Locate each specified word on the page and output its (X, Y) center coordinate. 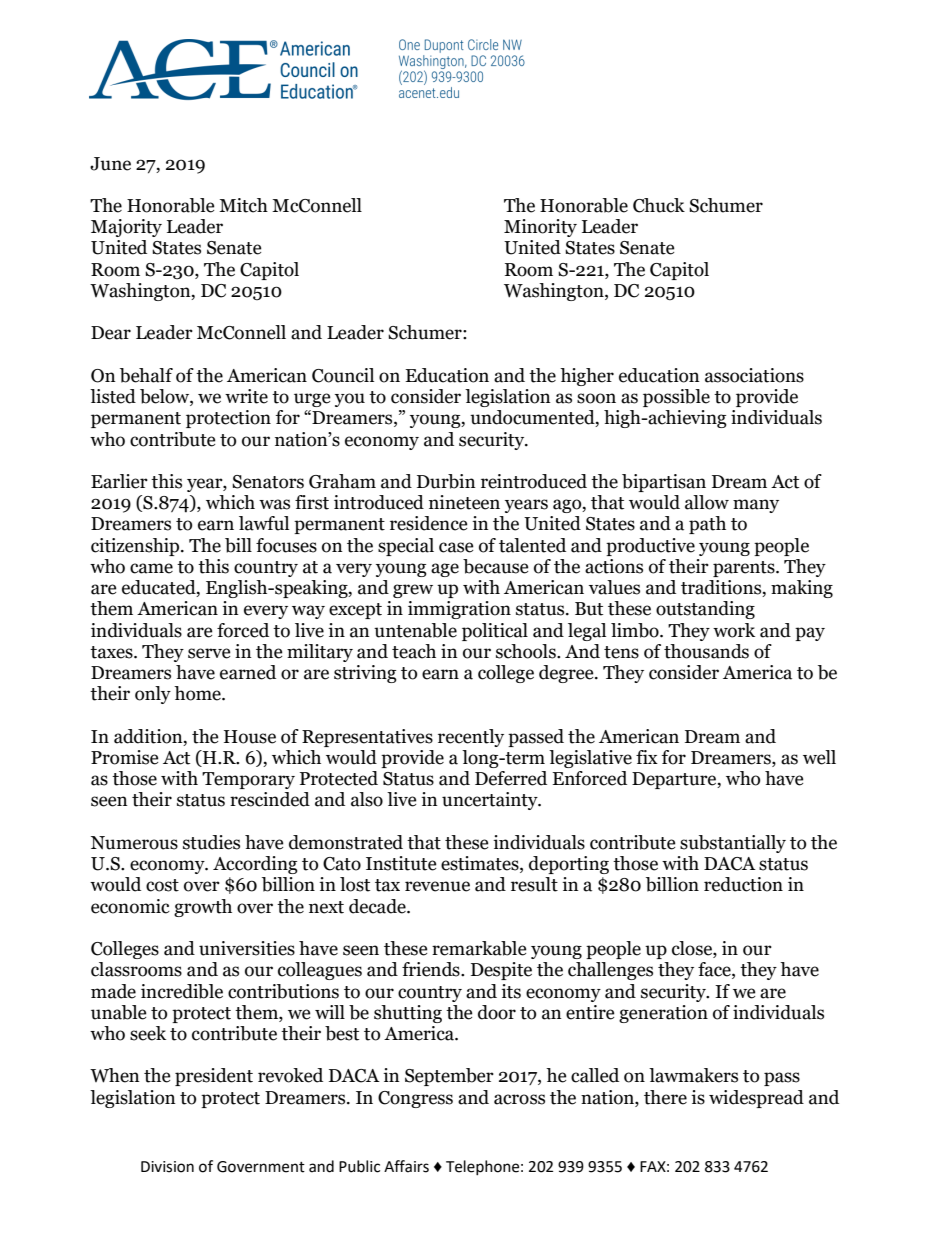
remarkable (479, 948)
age (445, 570)
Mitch (243, 205)
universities (247, 948)
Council (343, 375)
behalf (146, 375)
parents (745, 569)
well (819, 757)
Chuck (659, 205)
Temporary (248, 780)
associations (754, 375)
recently (471, 738)
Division (167, 1167)
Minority (540, 228)
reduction (743, 884)
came (151, 568)
